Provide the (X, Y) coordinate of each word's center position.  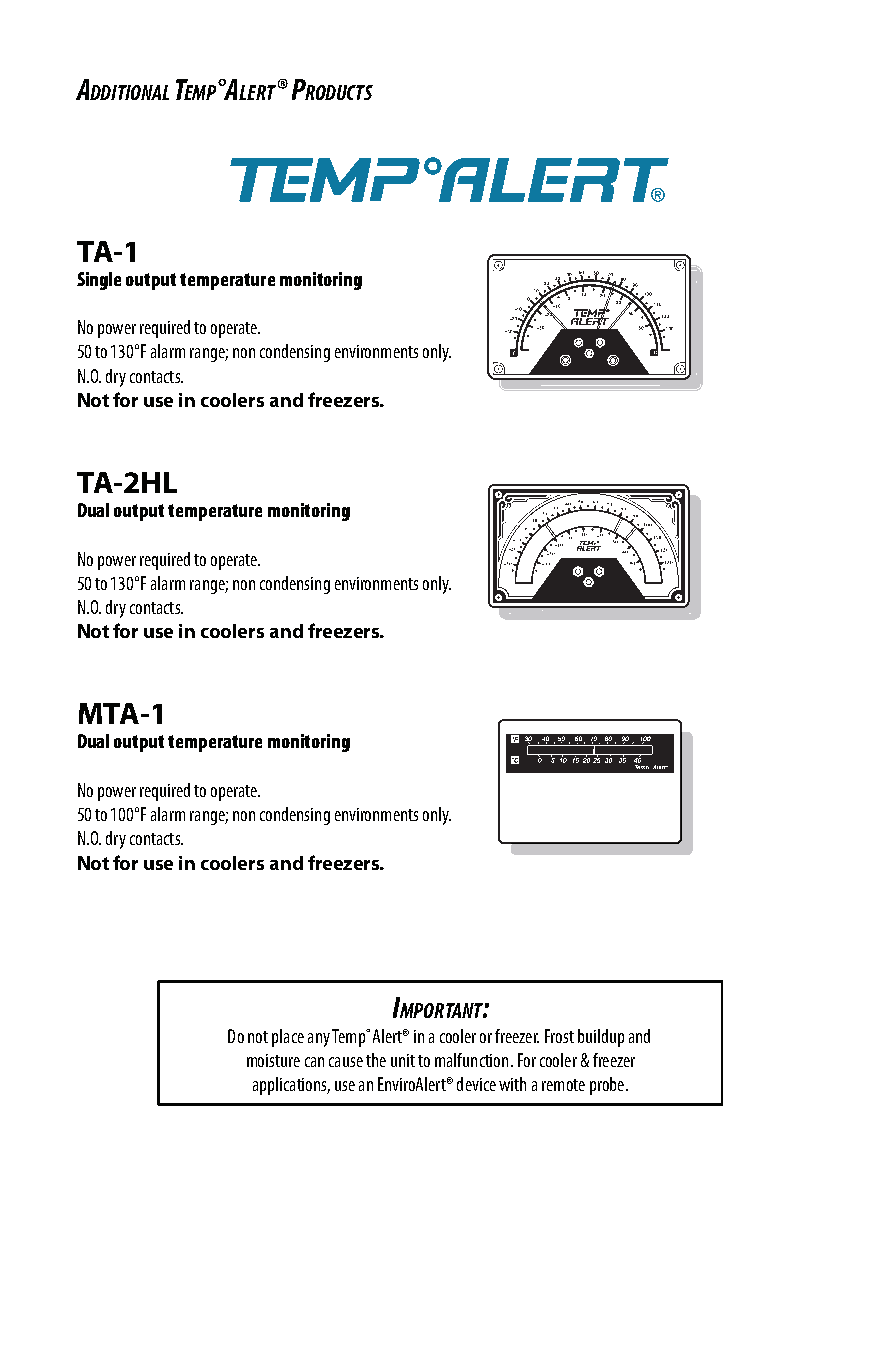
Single (99, 281)
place (288, 1038)
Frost (559, 1036)
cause (346, 1062)
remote (563, 1085)
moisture (273, 1060)
